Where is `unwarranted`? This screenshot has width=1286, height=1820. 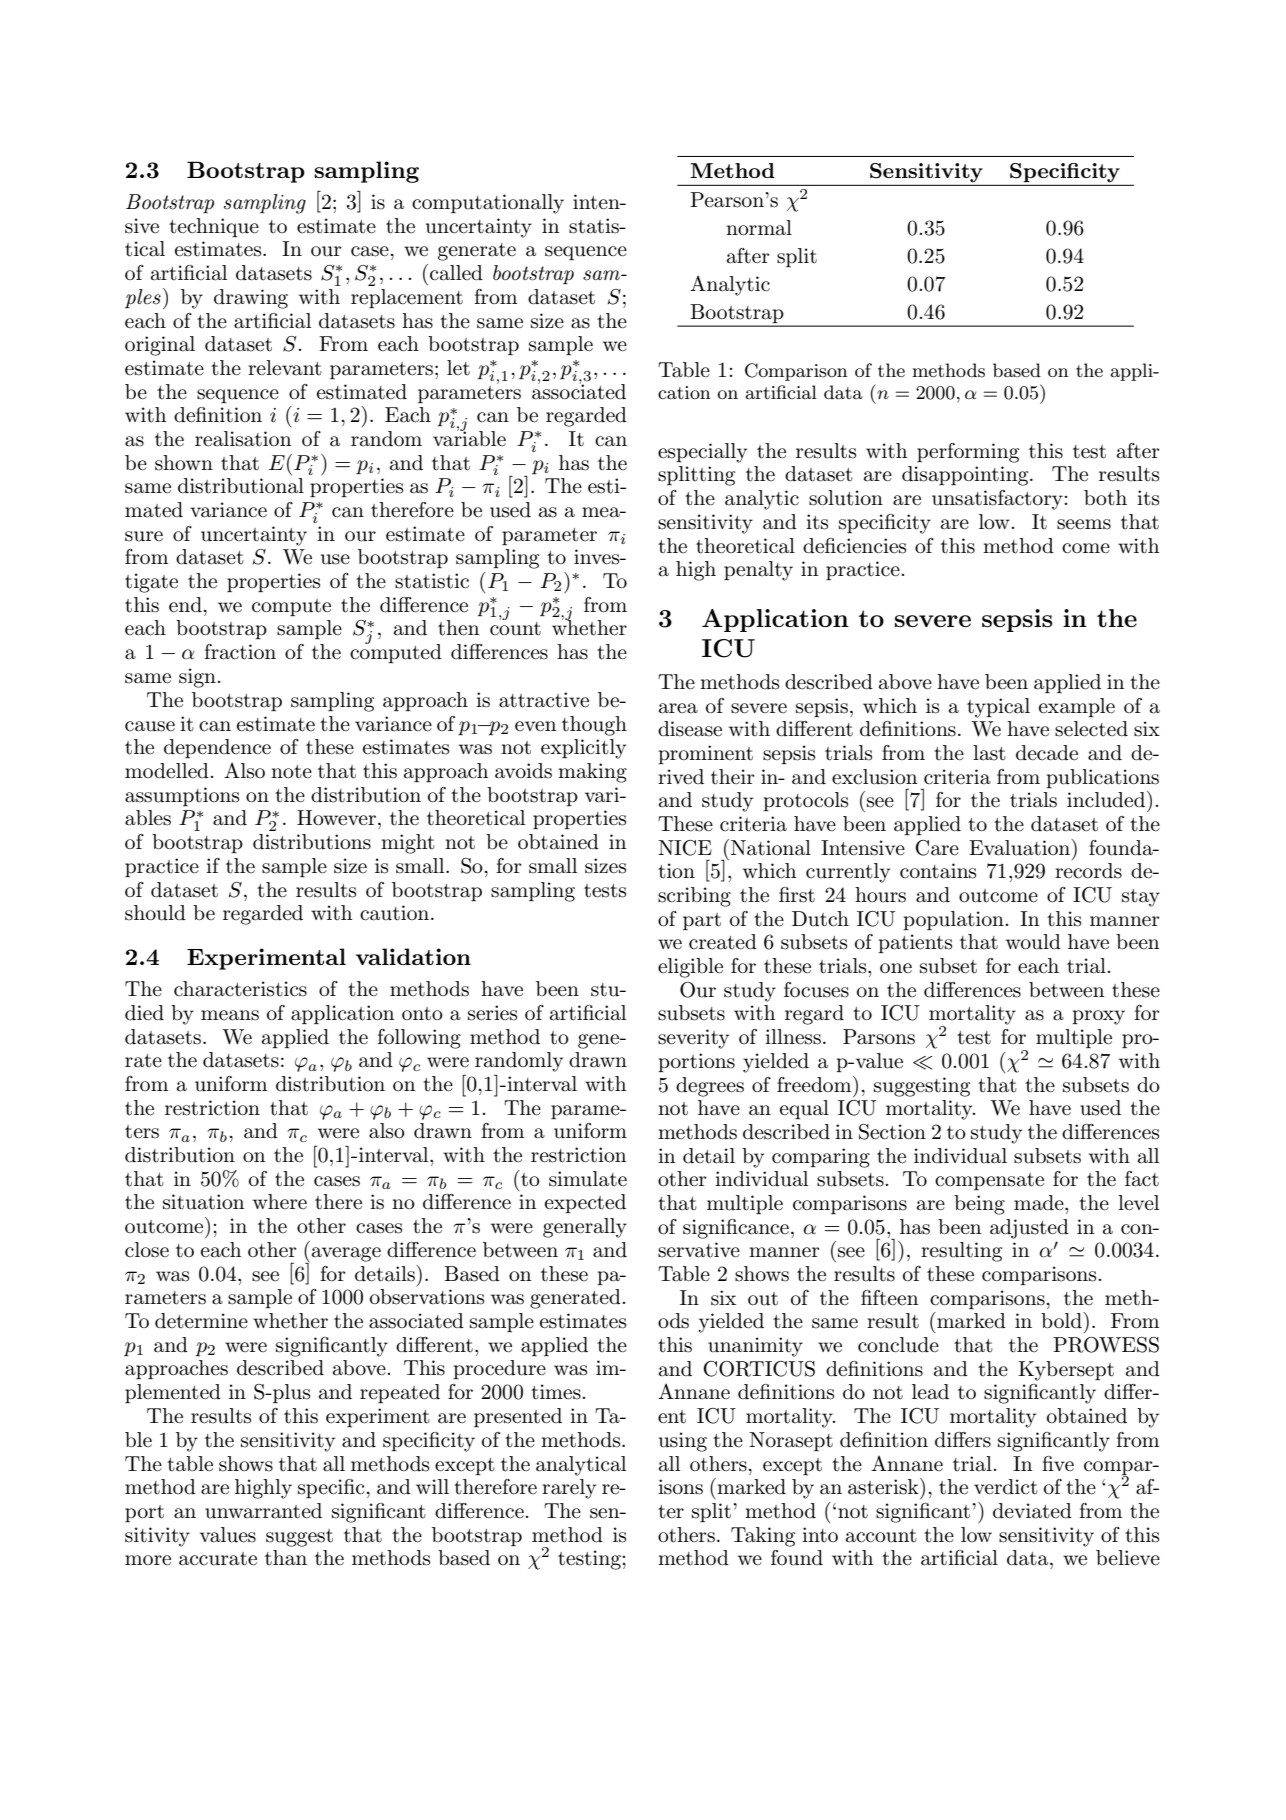
unwarranted is located at coordinates (263, 1511).
